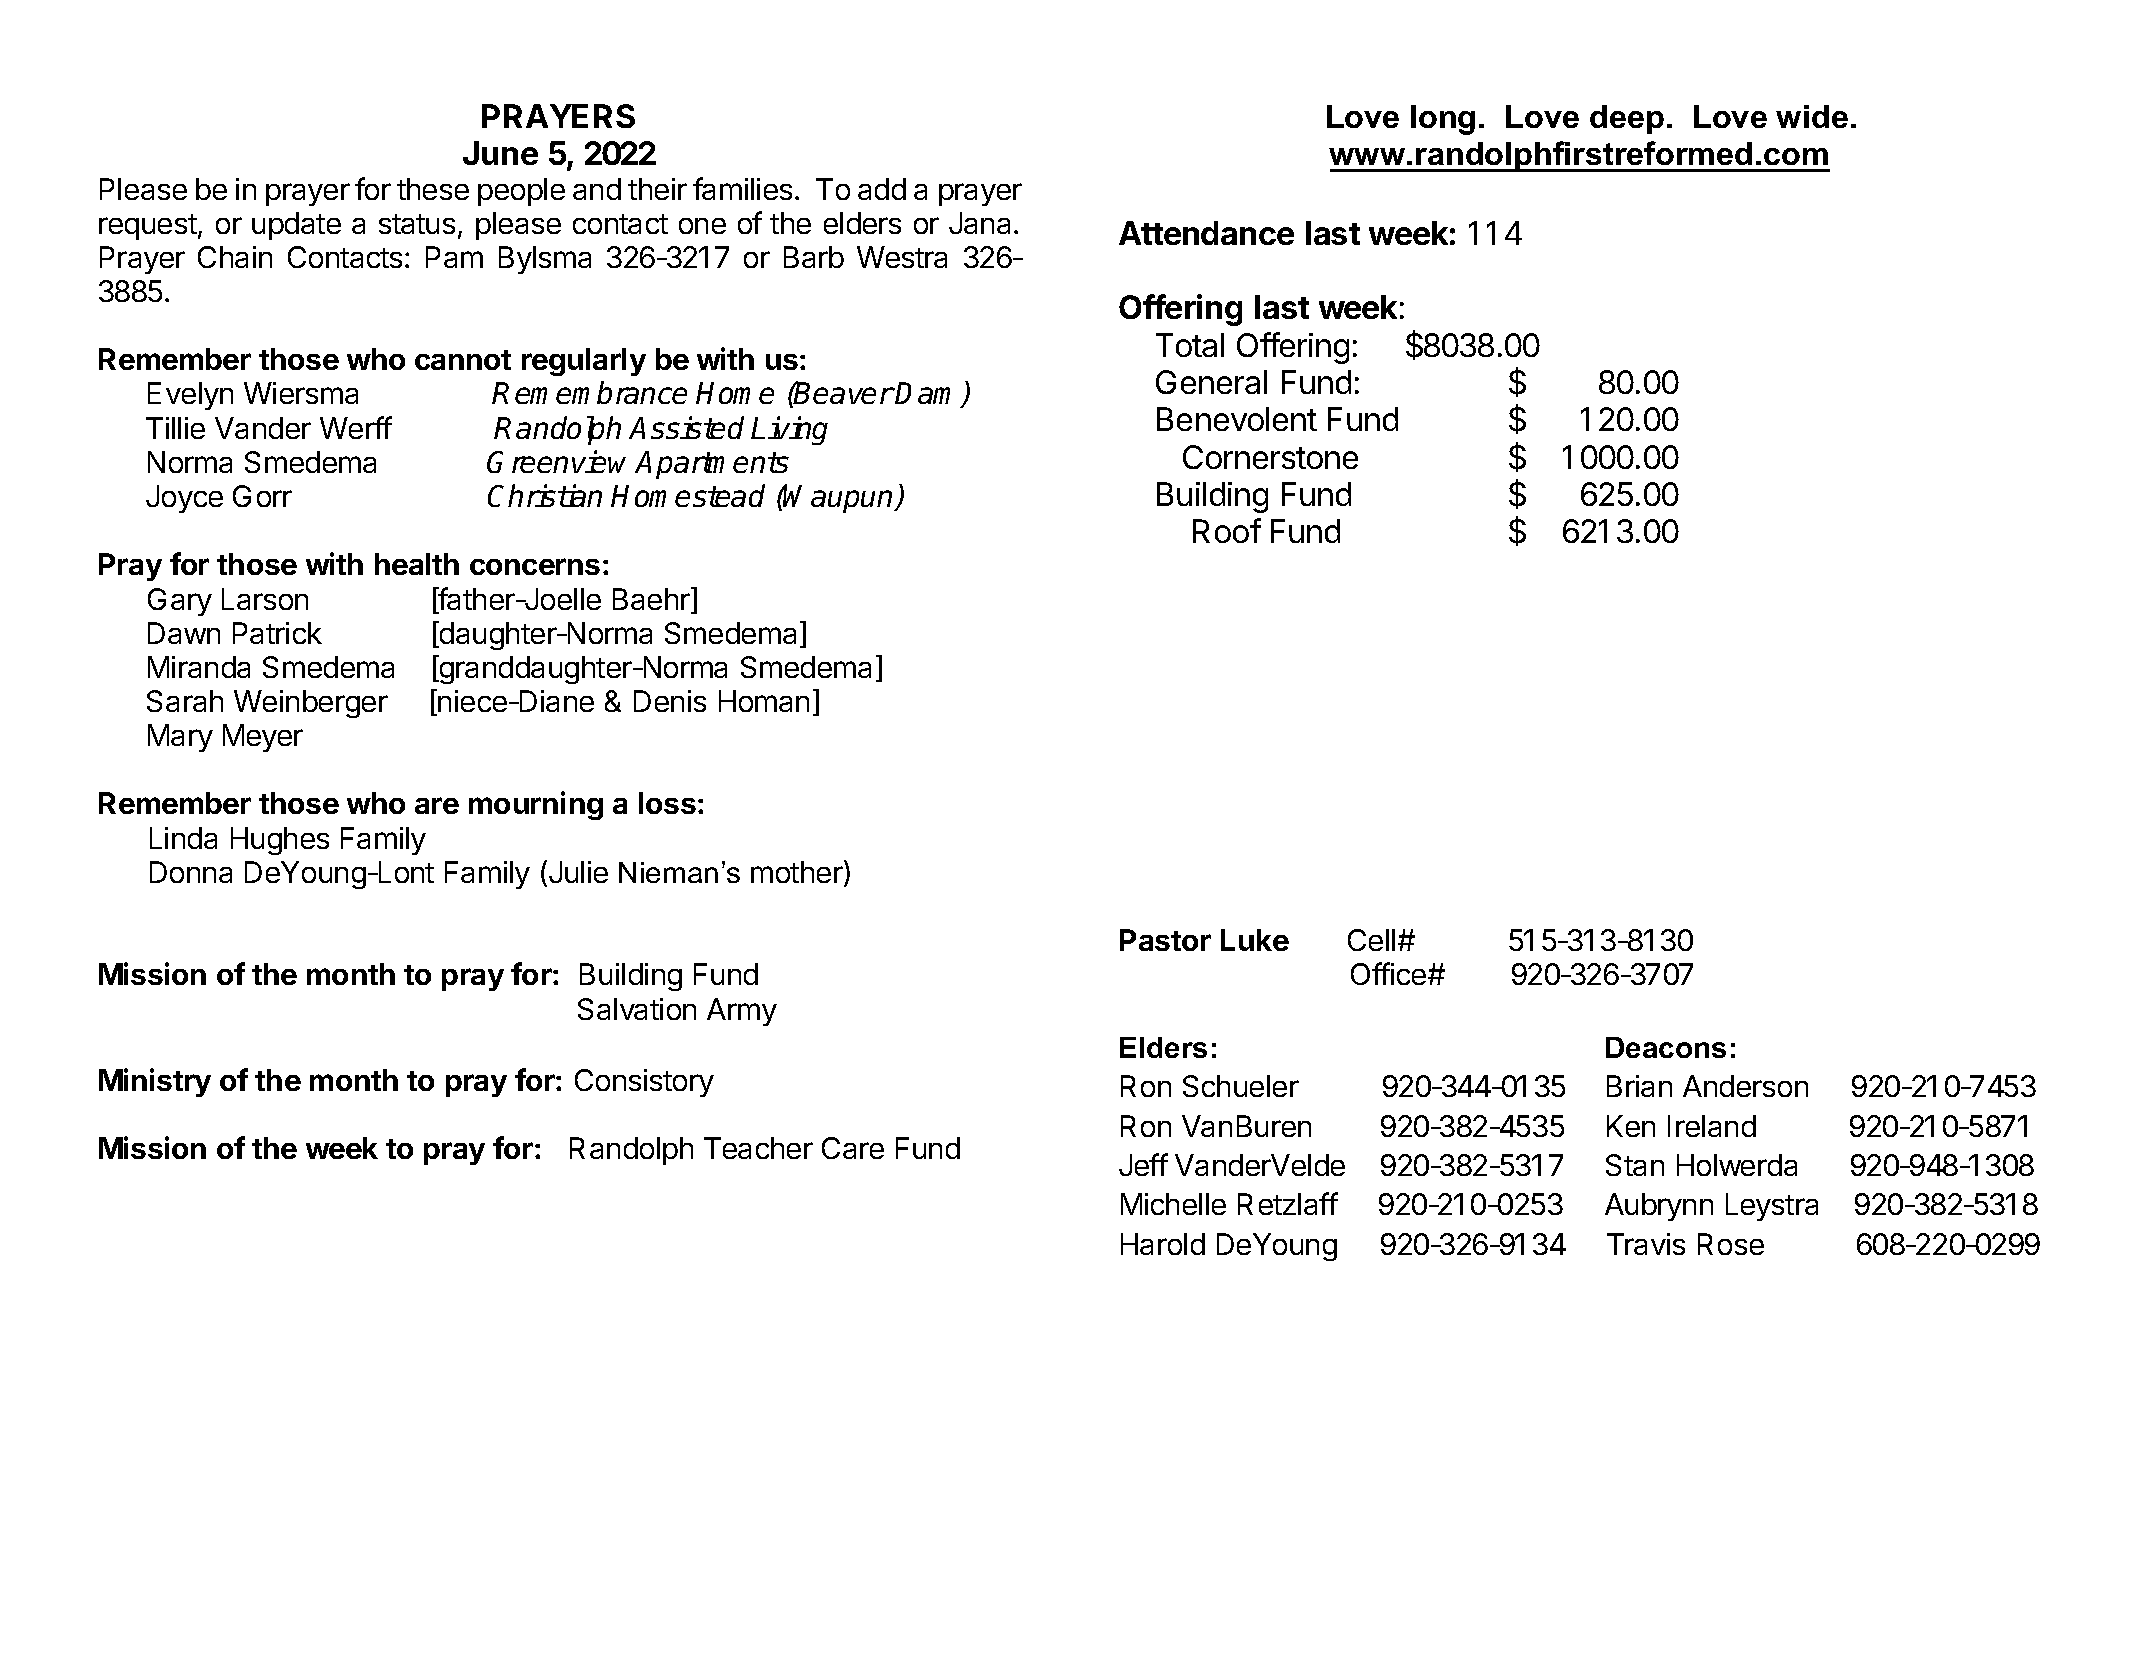 This page has width=2139, height=1653. I want to click on Michelle, so click(1173, 1204).
